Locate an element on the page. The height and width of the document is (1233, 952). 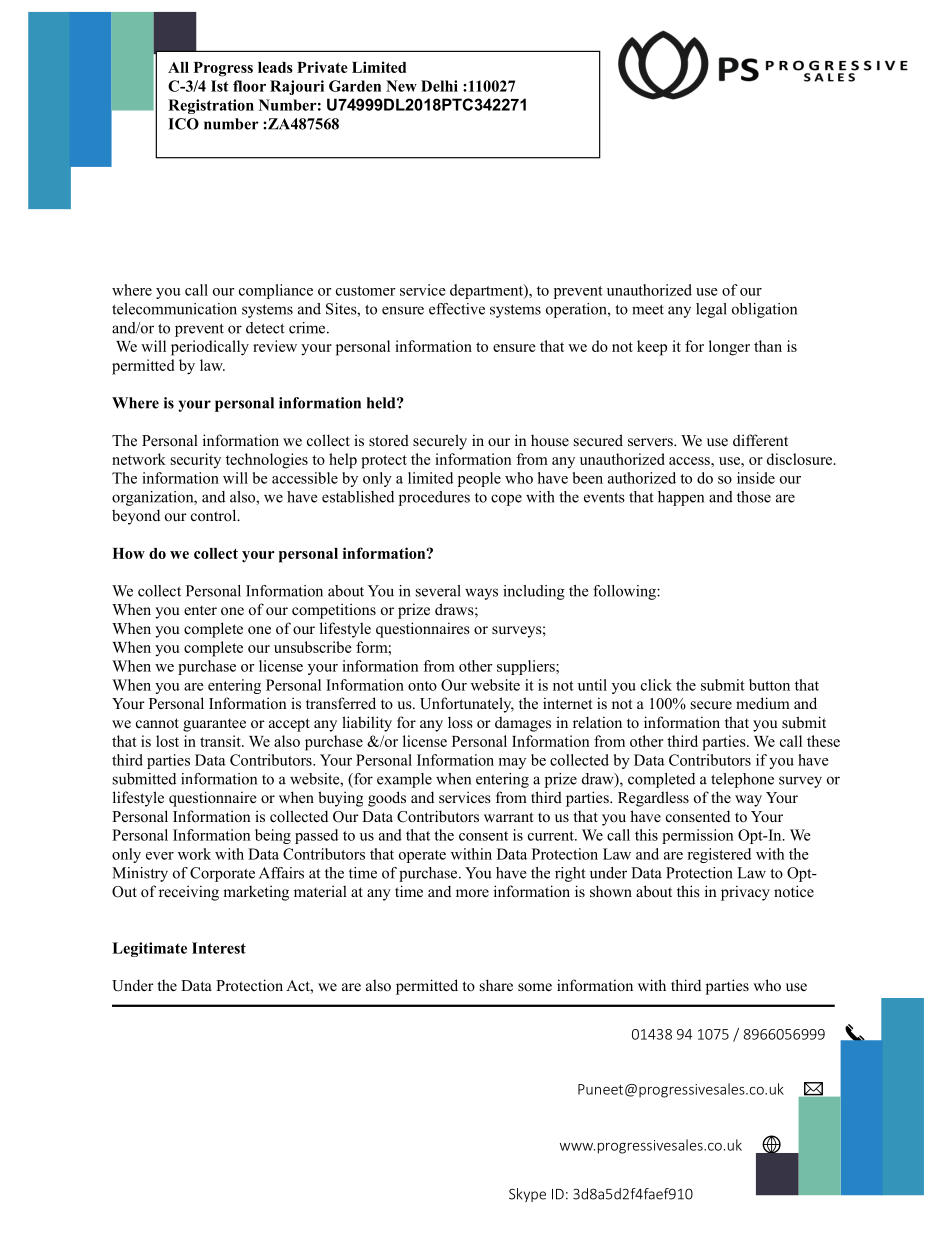
unsubscribe is located at coordinates (313, 647).
